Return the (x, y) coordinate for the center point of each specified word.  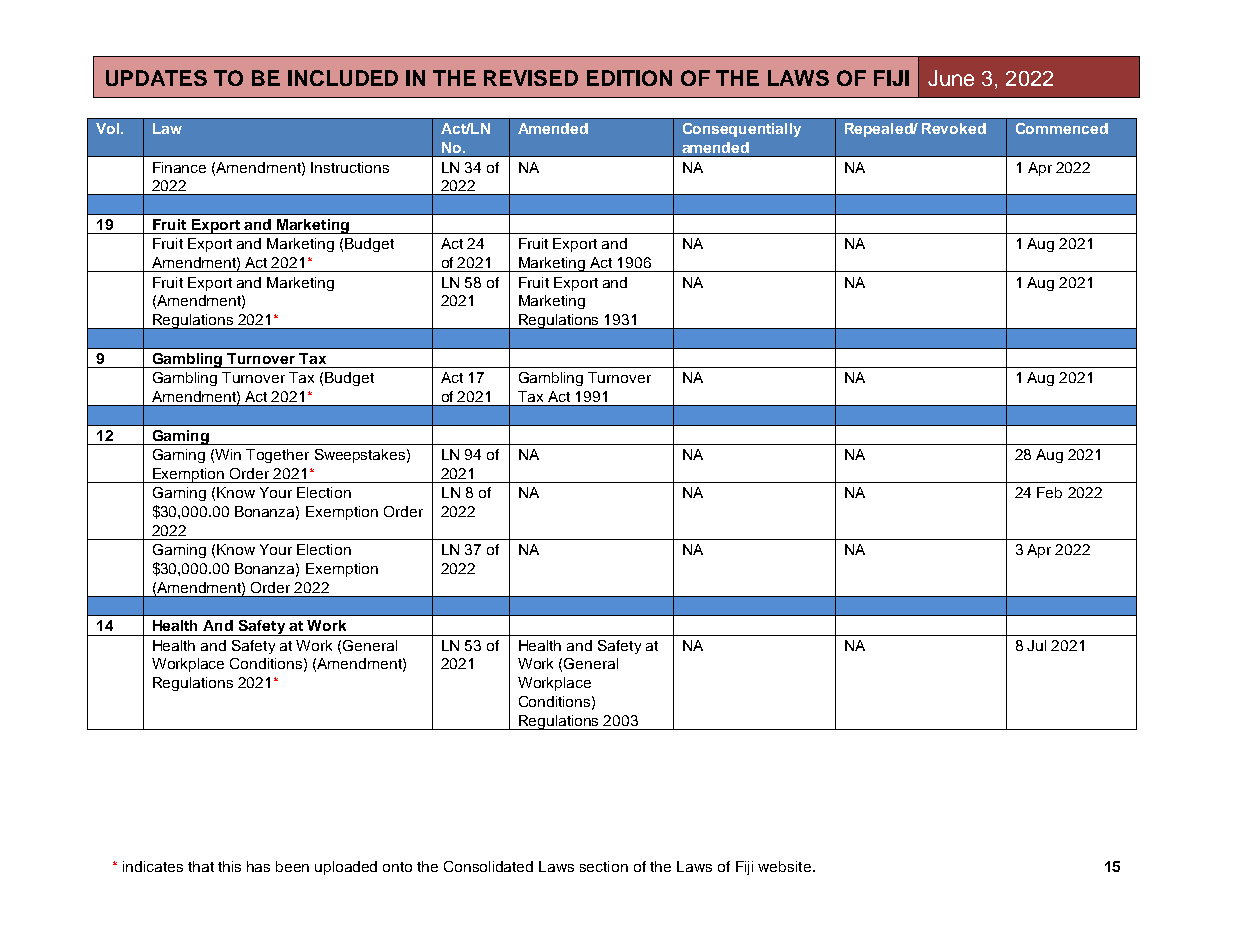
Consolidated (488, 866)
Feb (1049, 492)
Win (228, 454)
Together (277, 456)
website (784, 866)
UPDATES (156, 78)
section (604, 866)
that (201, 866)
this (229, 866)
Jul (1036, 645)
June (951, 78)
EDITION (629, 78)
